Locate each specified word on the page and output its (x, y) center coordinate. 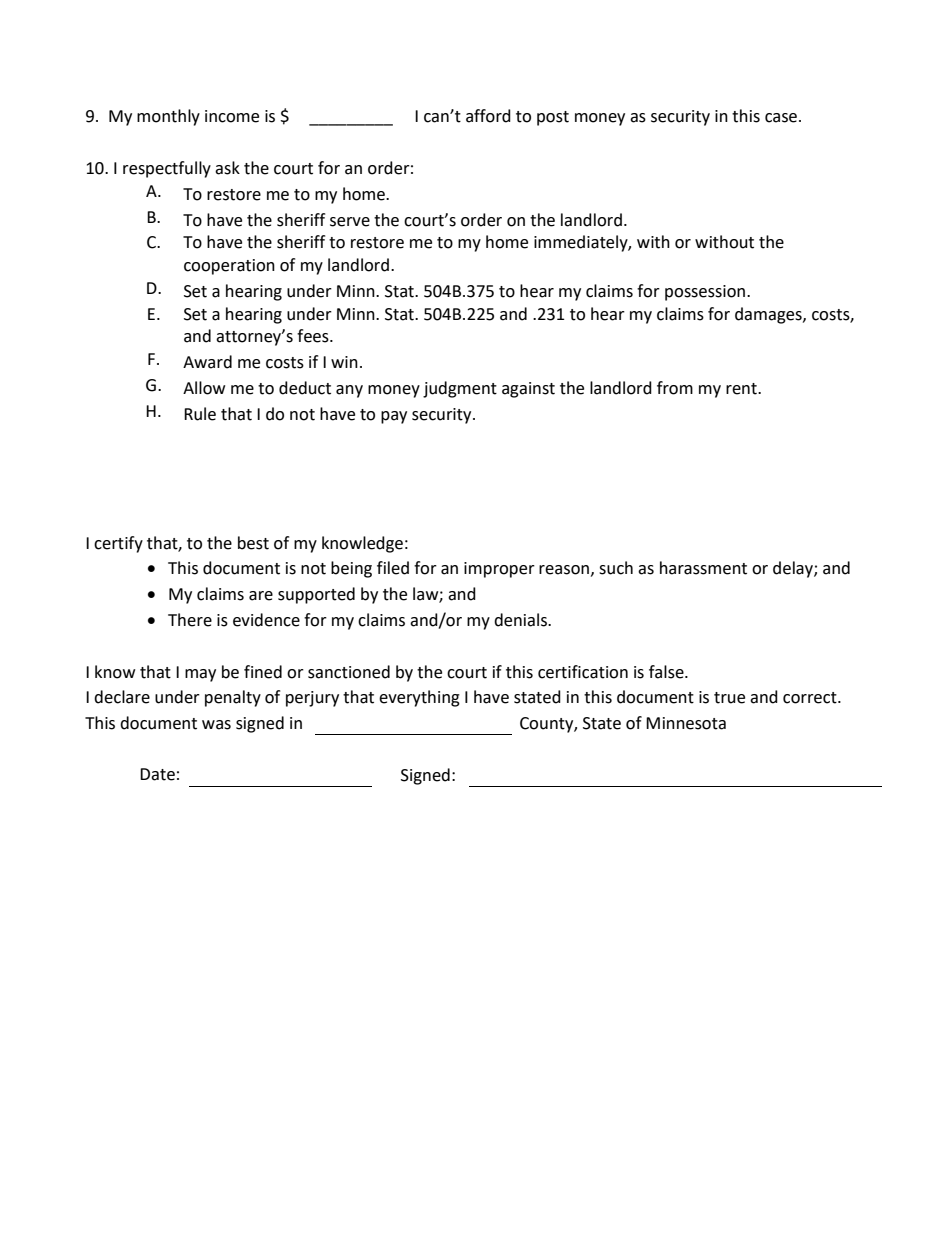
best (253, 543)
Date (157, 774)
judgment (460, 389)
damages (769, 315)
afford (488, 116)
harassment (703, 568)
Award (207, 362)
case (781, 118)
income (232, 116)
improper (499, 570)
